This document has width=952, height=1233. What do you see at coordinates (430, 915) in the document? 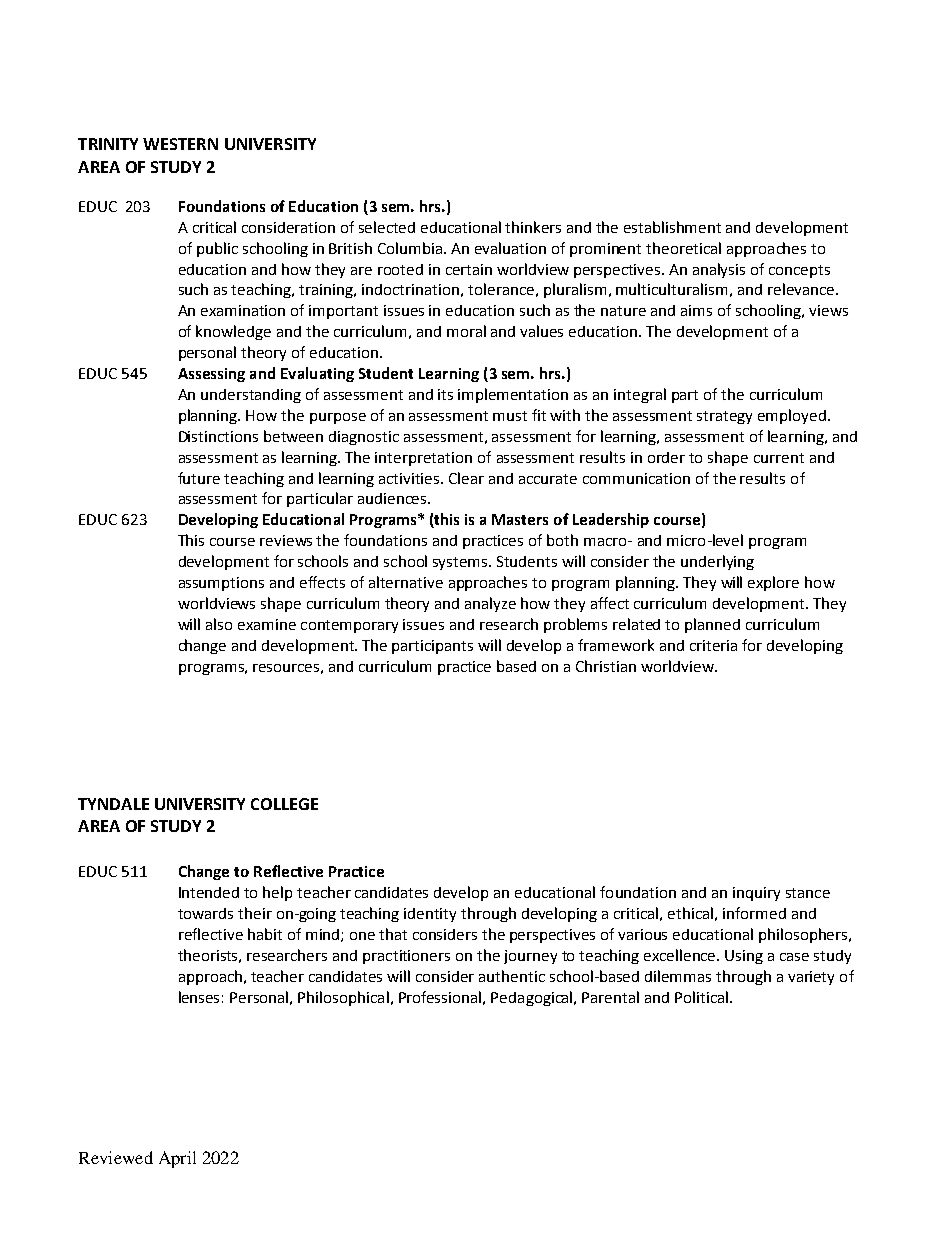
I see `identity` at bounding box center [430, 915].
